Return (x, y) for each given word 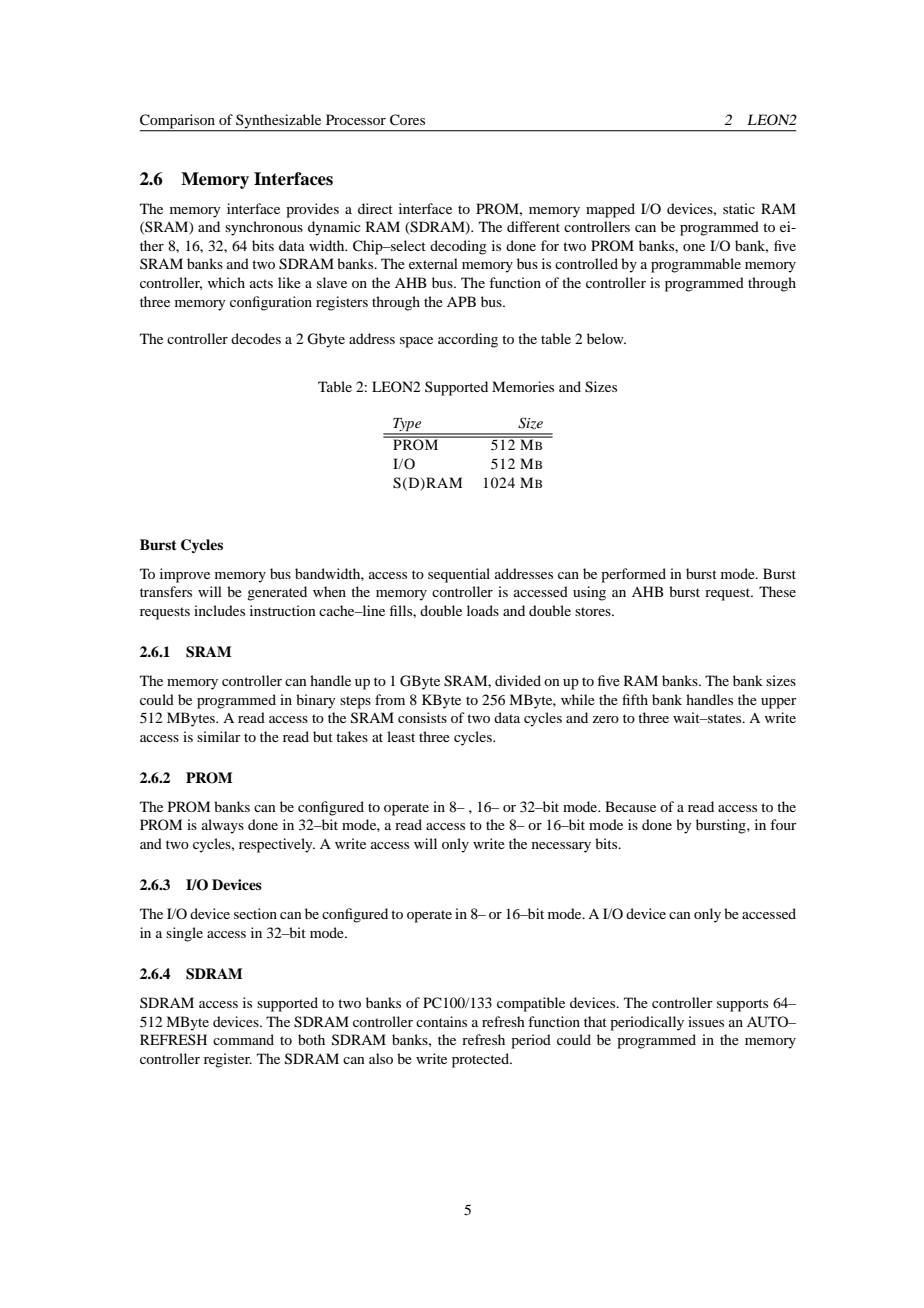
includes (219, 610)
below (606, 338)
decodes (256, 338)
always (223, 826)
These (777, 591)
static (739, 208)
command (243, 1039)
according (468, 340)
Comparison (178, 122)
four (783, 824)
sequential (459, 575)
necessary (561, 847)
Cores (407, 120)
